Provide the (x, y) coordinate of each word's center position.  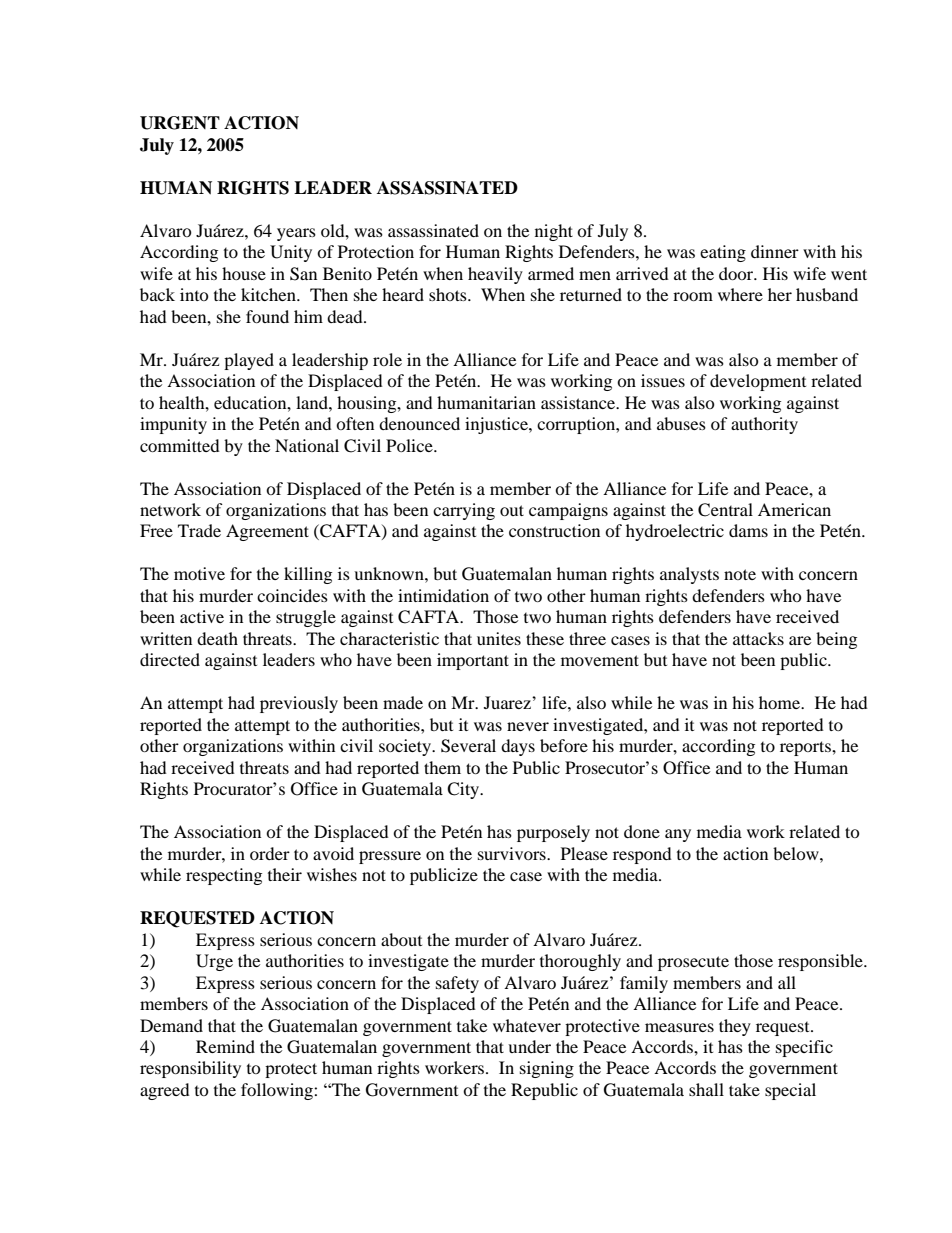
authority (764, 425)
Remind (225, 1046)
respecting (224, 876)
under (529, 1046)
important (473, 661)
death (217, 638)
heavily (495, 275)
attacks (758, 638)
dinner (775, 251)
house (244, 273)
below (797, 853)
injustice (497, 425)
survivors (513, 853)
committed (180, 445)
